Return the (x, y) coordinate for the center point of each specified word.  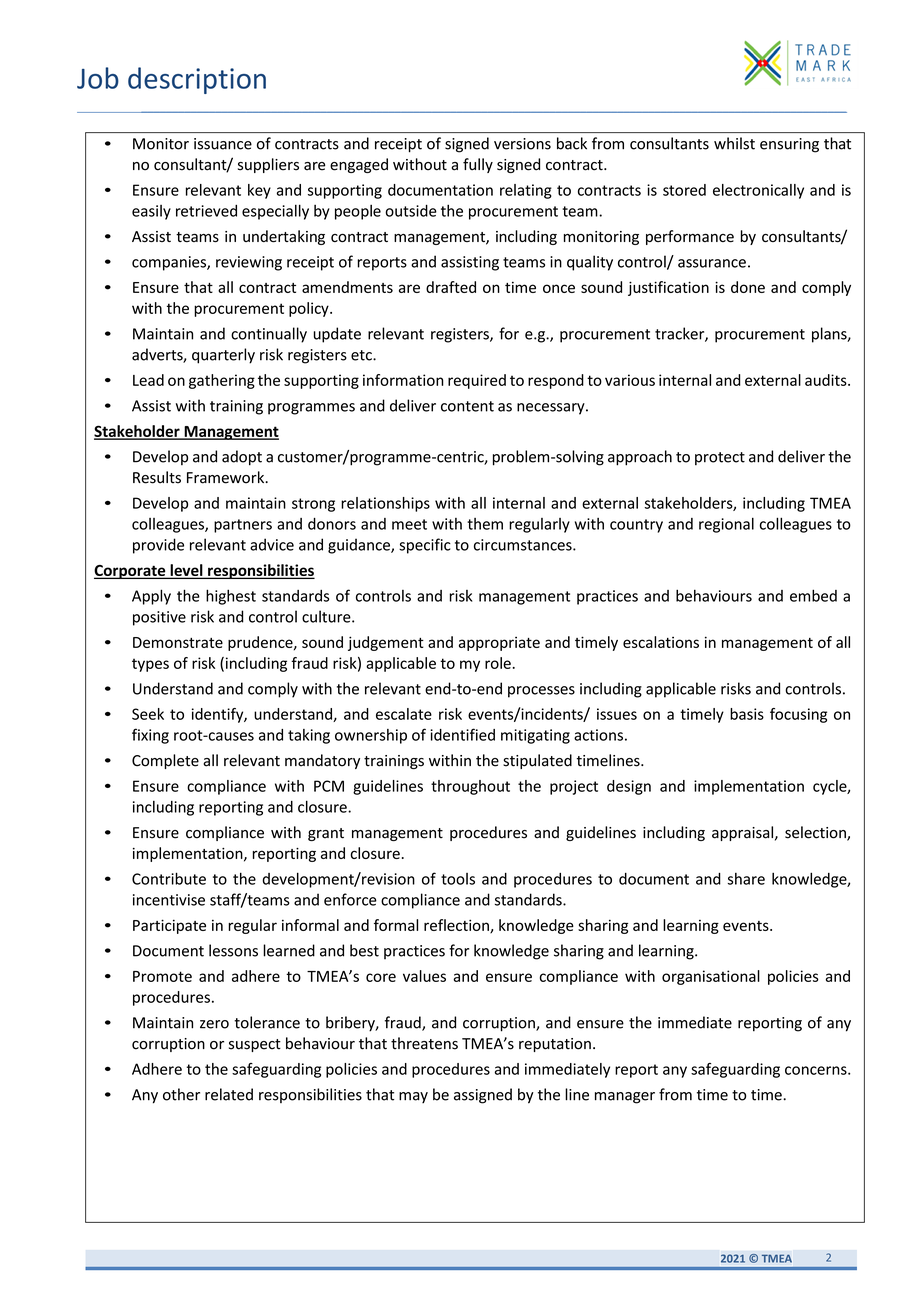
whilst (734, 143)
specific (425, 546)
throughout (470, 787)
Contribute (169, 878)
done (748, 287)
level (186, 571)
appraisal (744, 833)
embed (813, 595)
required (477, 381)
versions (522, 144)
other (181, 1094)
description (197, 80)
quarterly (223, 356)
